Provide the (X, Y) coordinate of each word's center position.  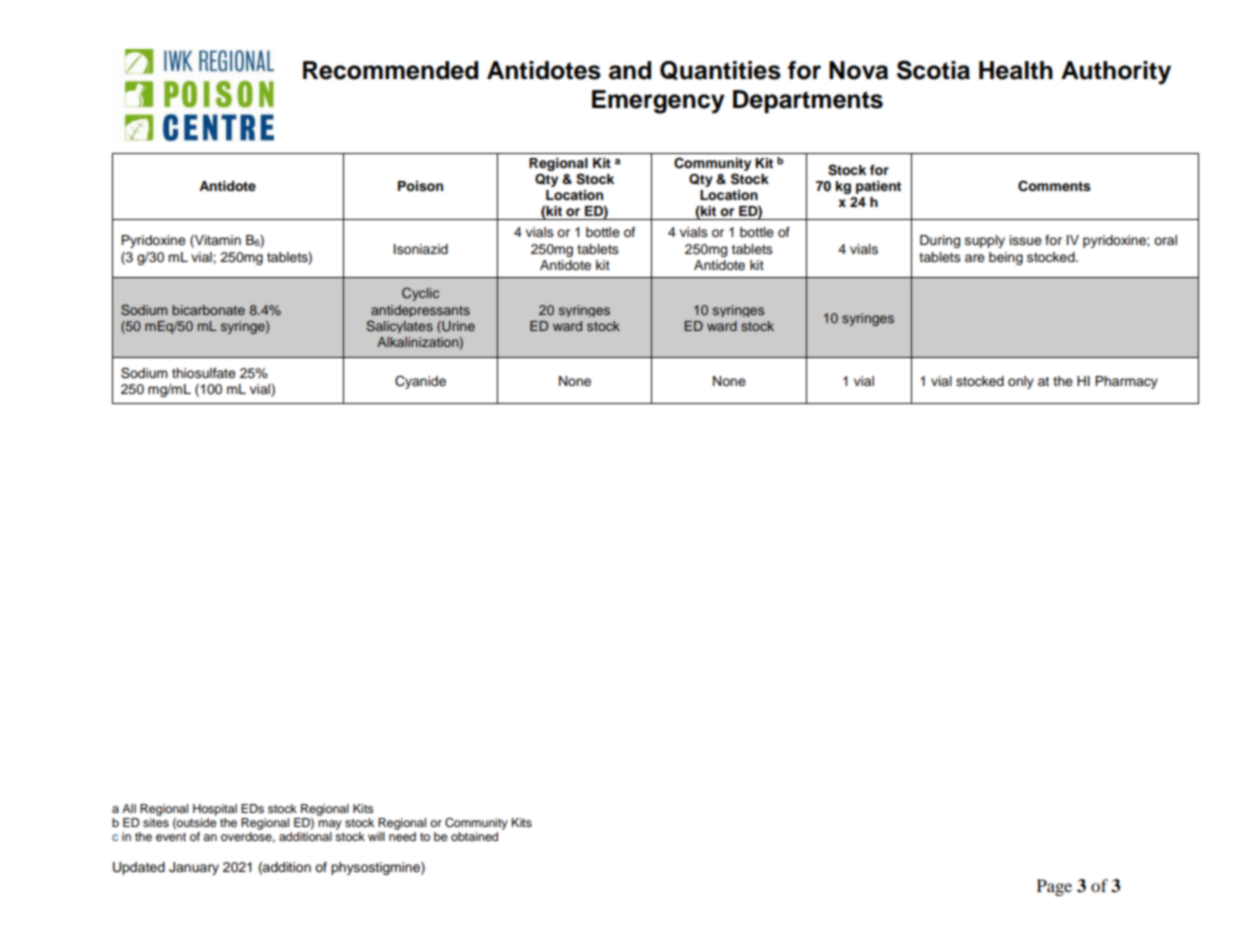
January (194, 868)
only (1021, 382)
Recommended (390, 70)
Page (1054, 887)
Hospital (215, 810)
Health (1016, 70)
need (402, 836)
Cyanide (420, 382)
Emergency (658, 102)
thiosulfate (204, 373)
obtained (474, 836)
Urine (457, 326)
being (1006, 258)
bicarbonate (208, 310)
